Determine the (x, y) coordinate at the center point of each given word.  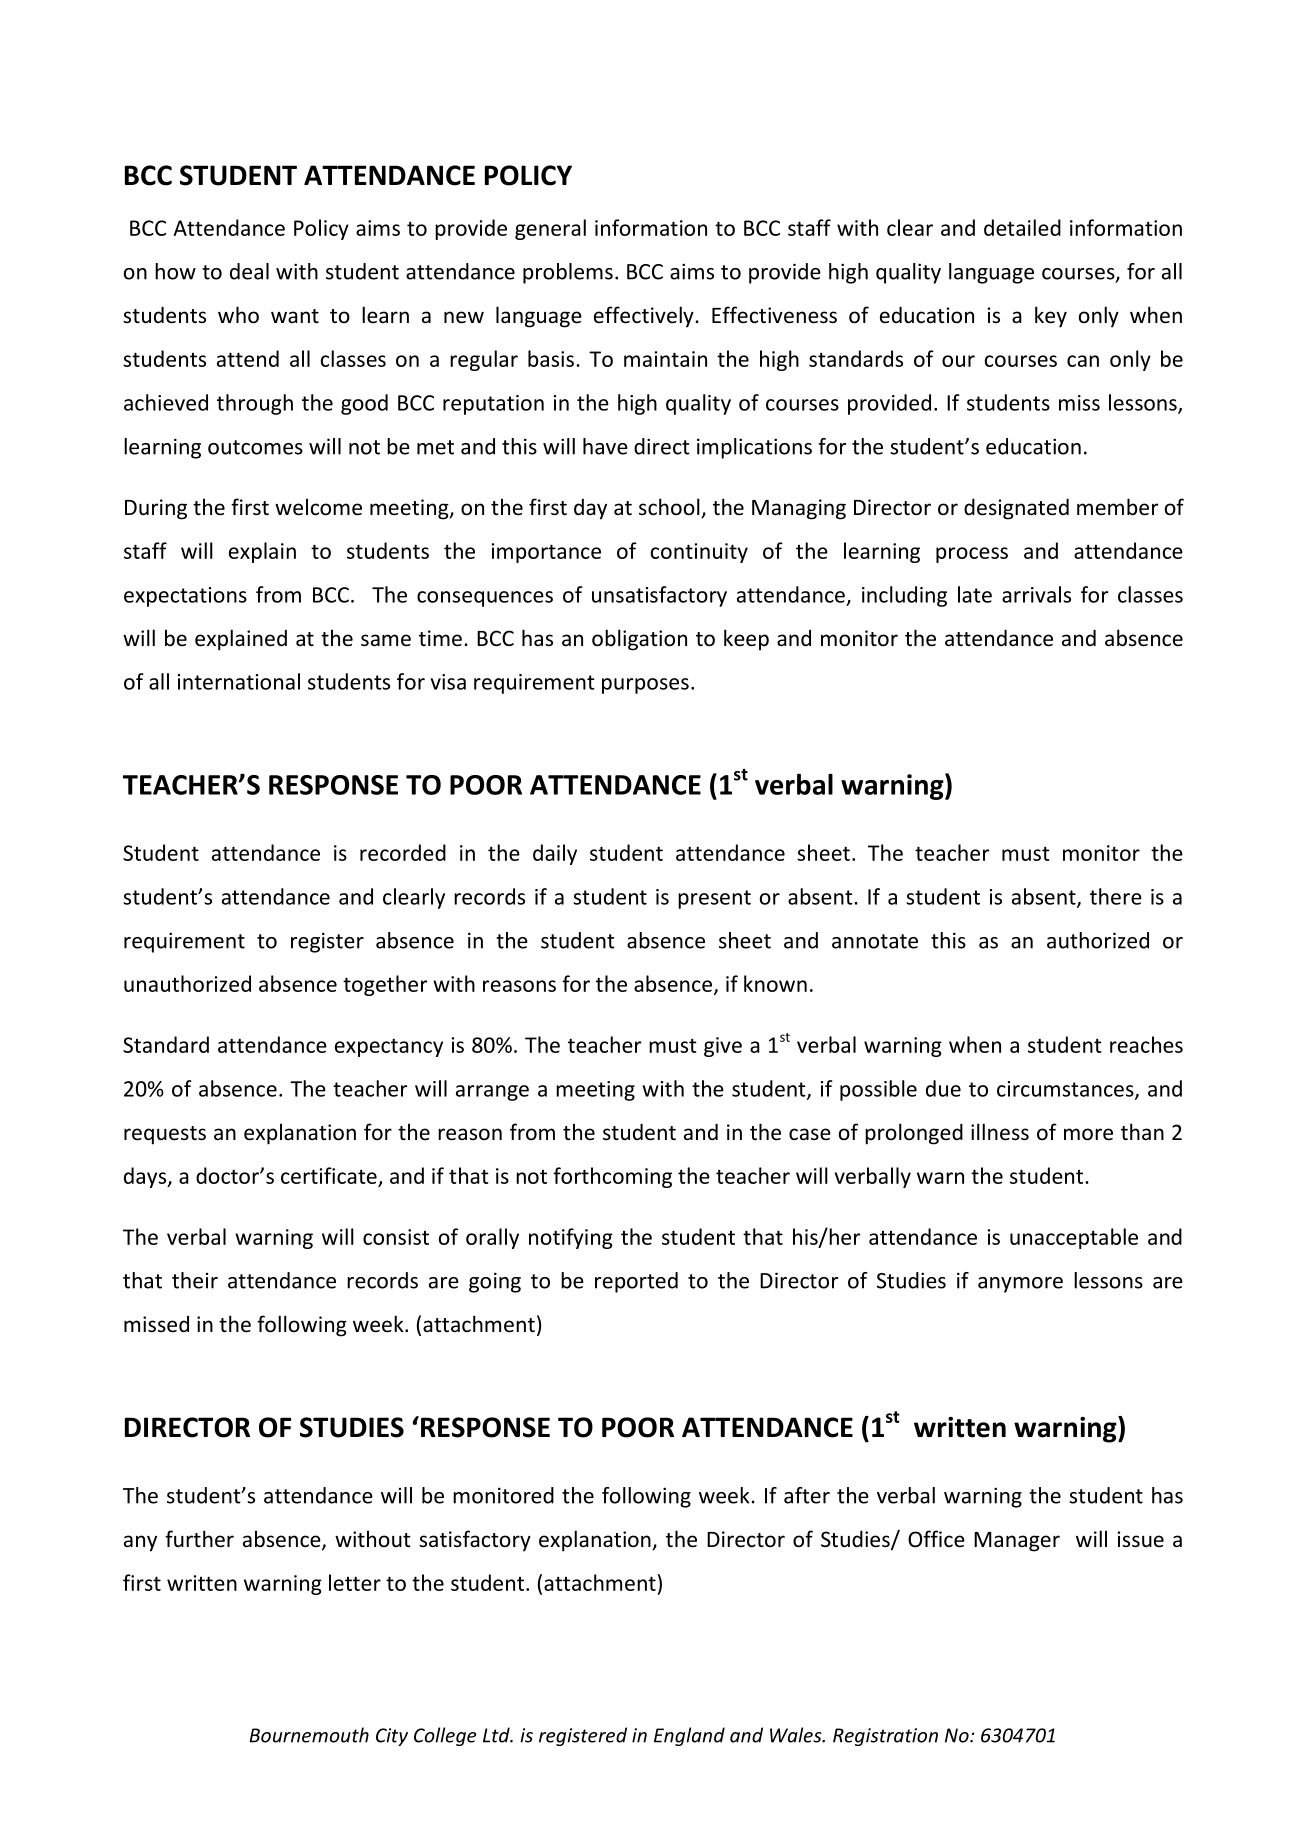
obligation (639, 640)
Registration (885, 1737)
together (385, 985)
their (195, 1280)
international (239, 681)
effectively (645, 317)
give (723, 1047)
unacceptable (1074, 1238)
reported (636, 1282)
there (1116, 896)
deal (249, 271)
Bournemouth (309, 1735)
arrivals (1036, 594)
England (689, 1736)
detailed (1022, 227)
